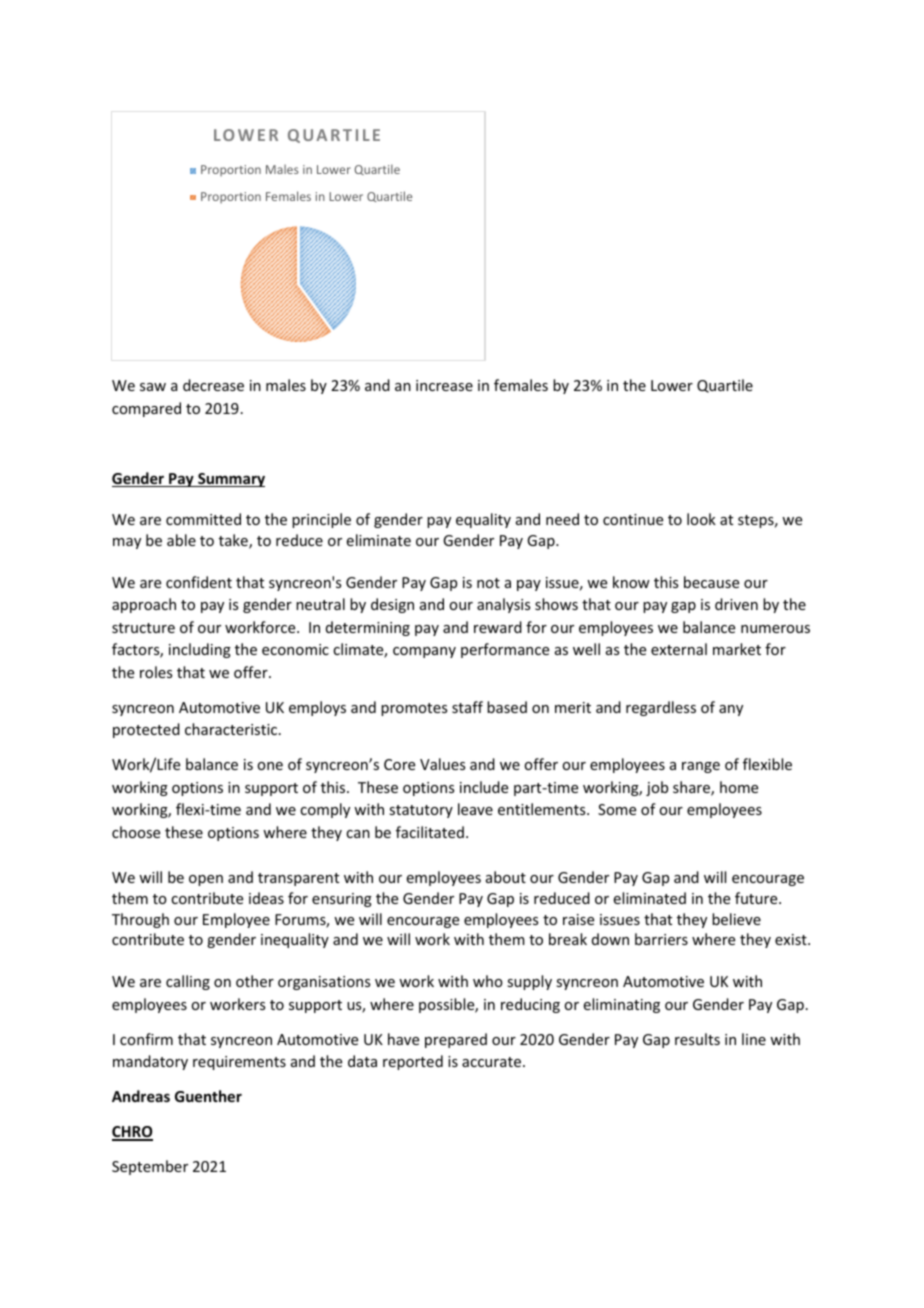 The image size is (924, 1308). I want to click on market, so click(737, 649).
